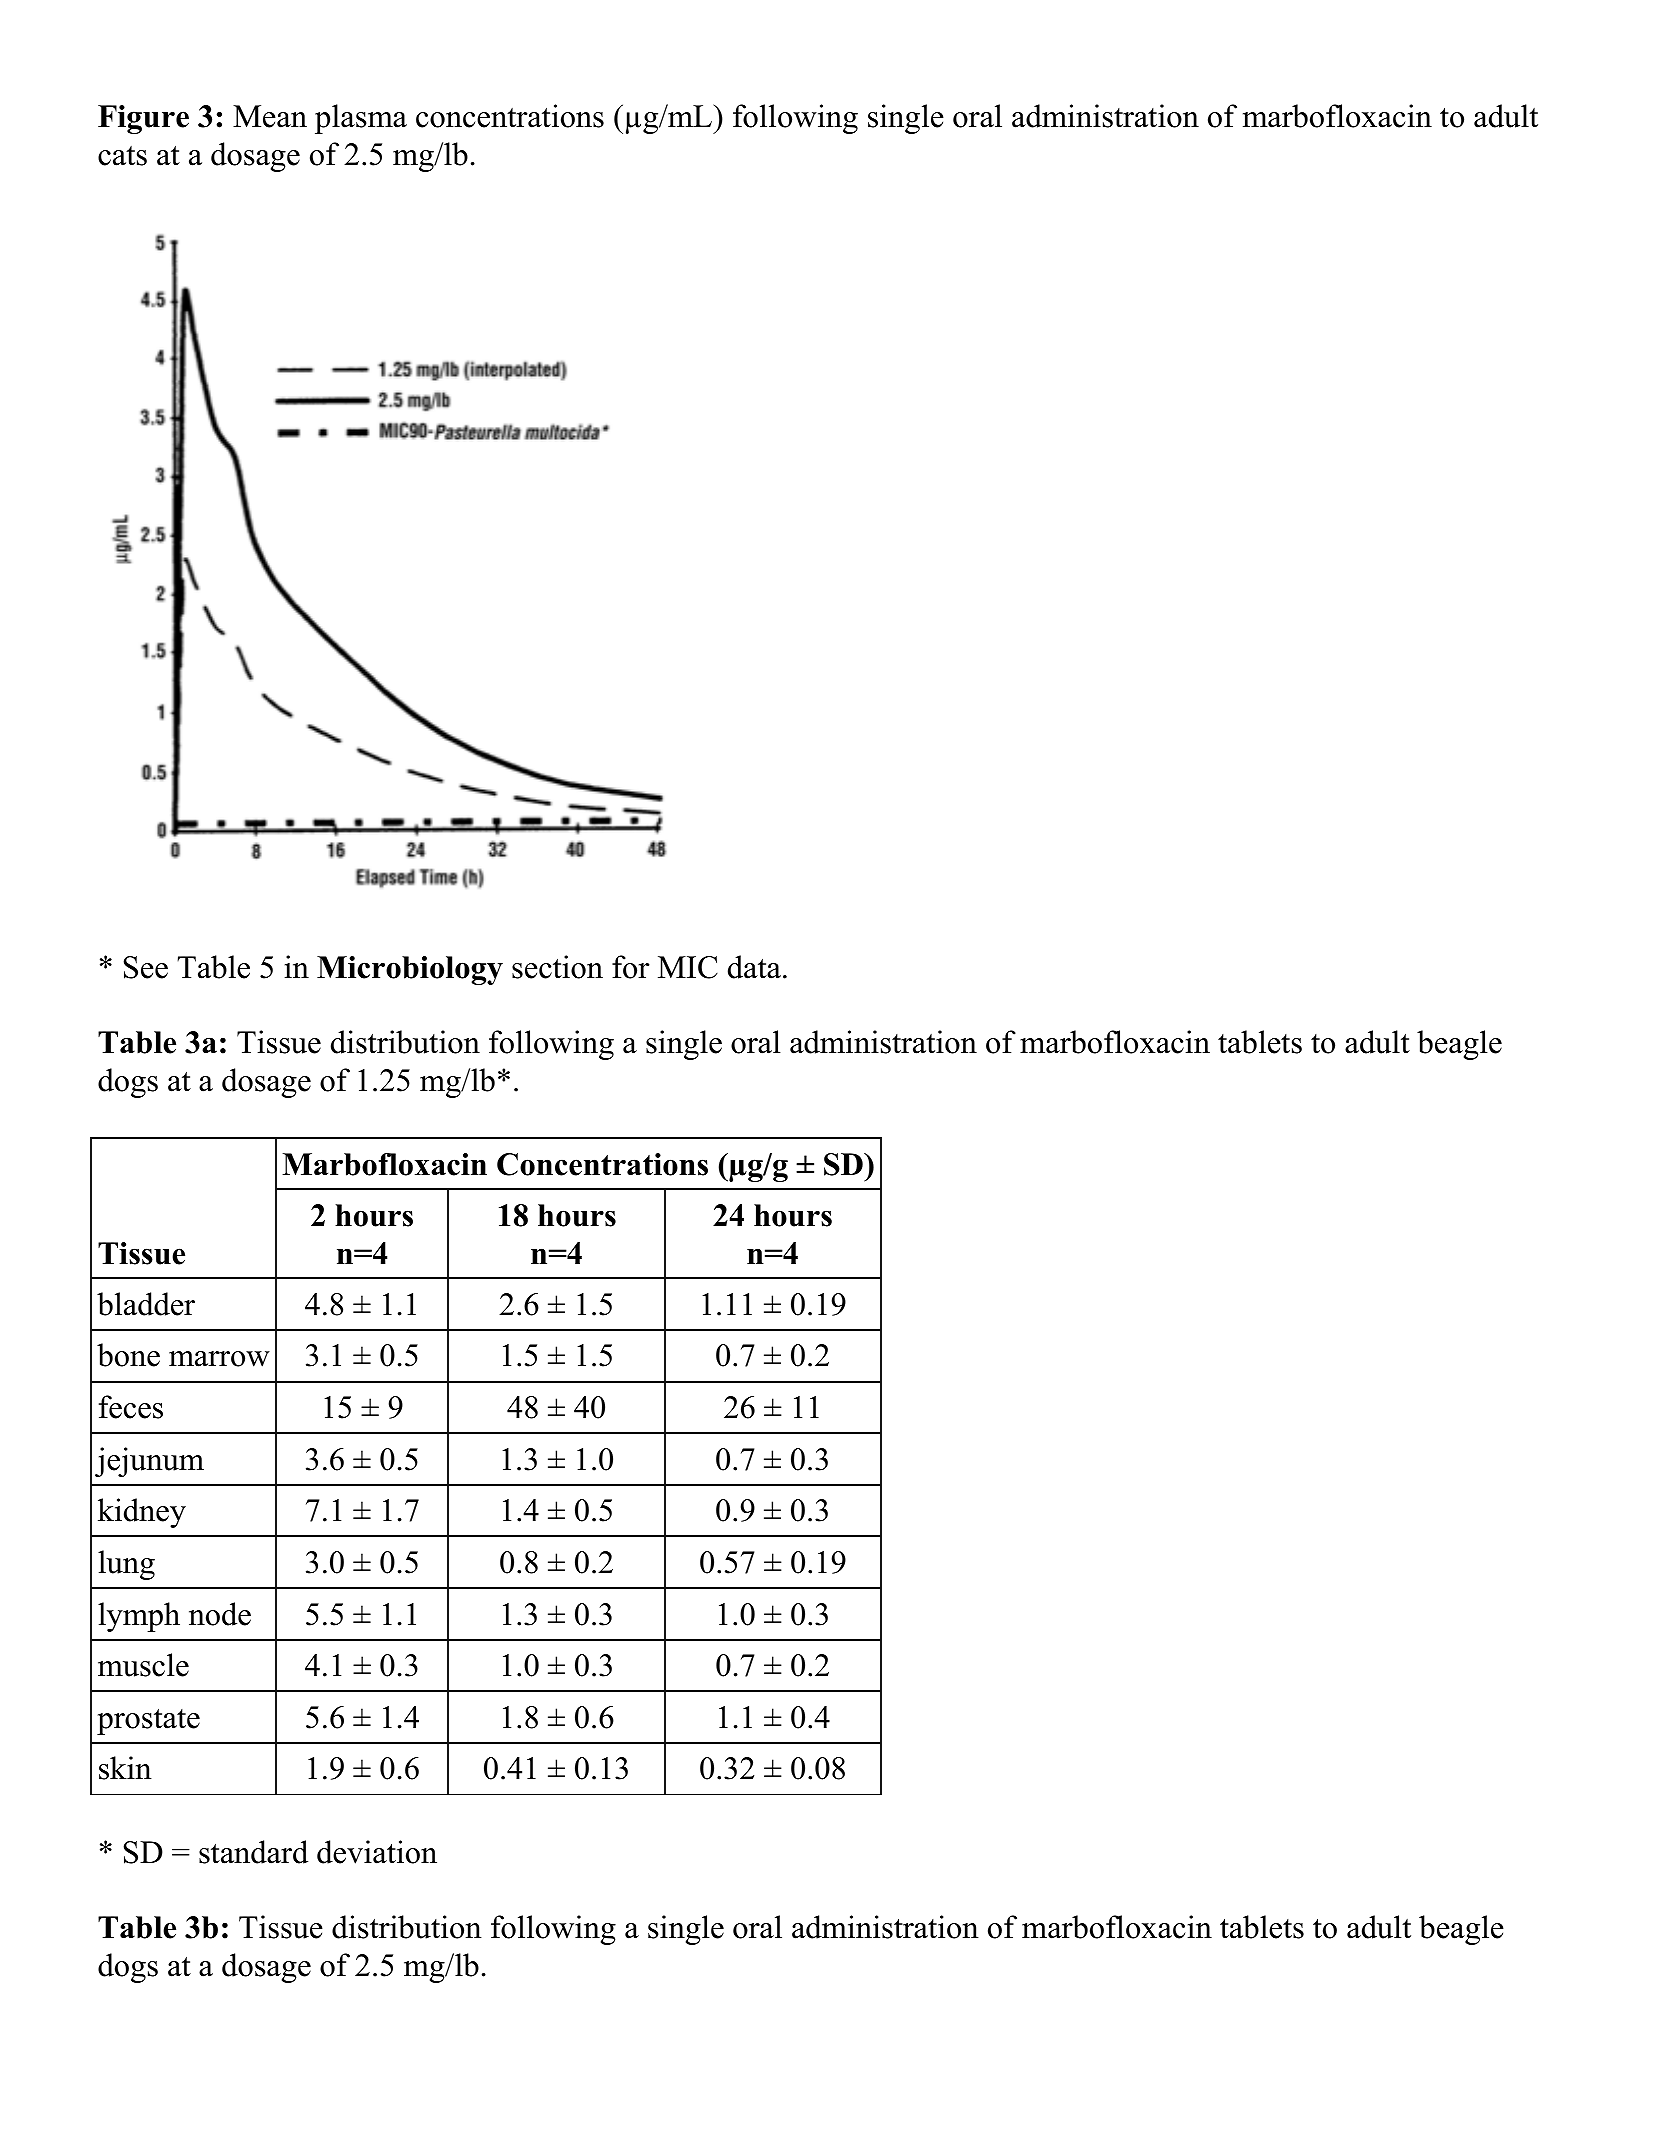  I want to click on Mean, so click(270, 116).
